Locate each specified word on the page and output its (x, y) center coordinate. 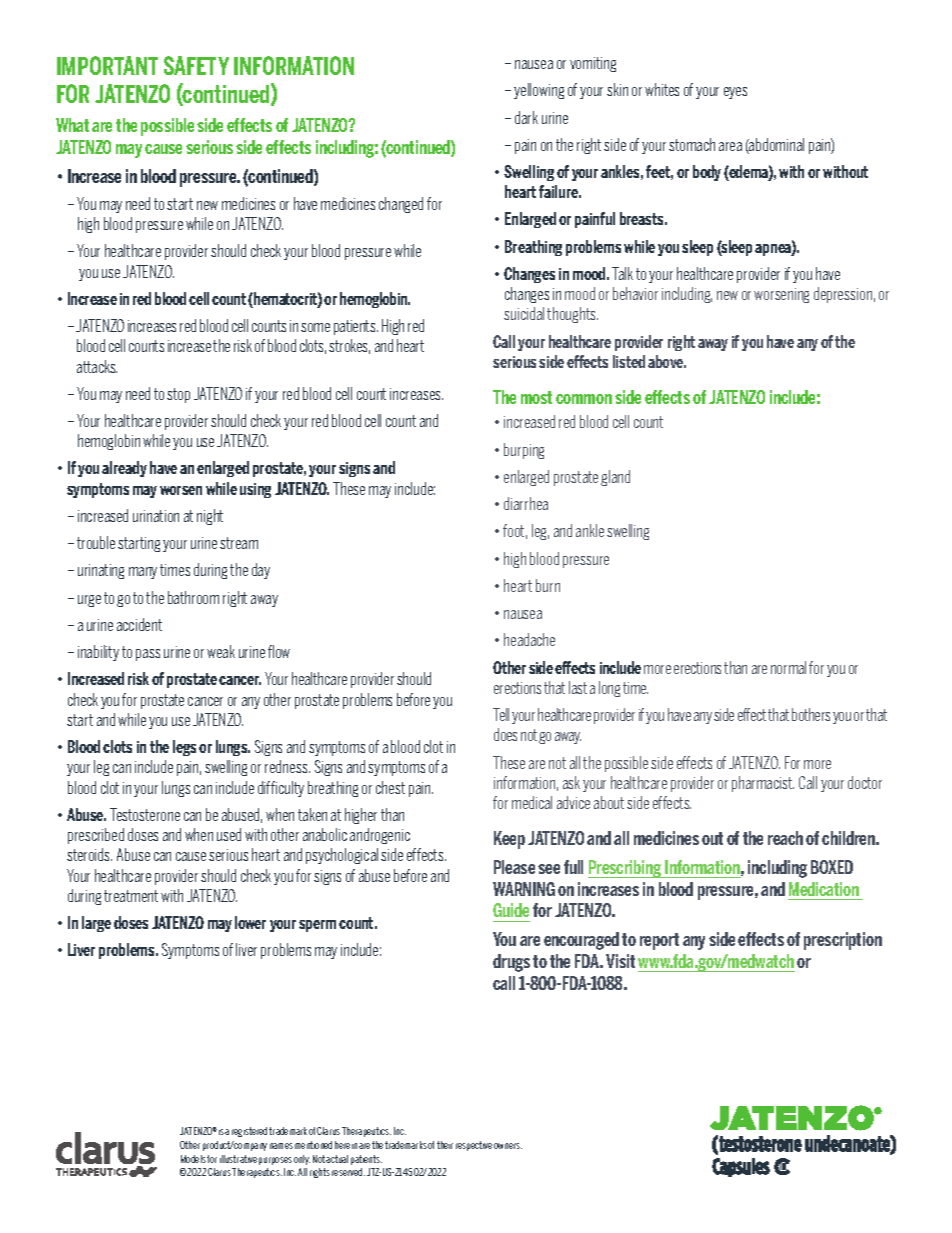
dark (526, 117)
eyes (735, 93)
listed (629, 361)
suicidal (524, 313)
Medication (824, 889)
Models (193, 1159)
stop (178, 395)
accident (139, 624)
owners (508, 1146)
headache (529, 639)
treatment (131, 896)
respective (474, 1146)
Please (514, 867)
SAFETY (196, 65)
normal (788, 667)
